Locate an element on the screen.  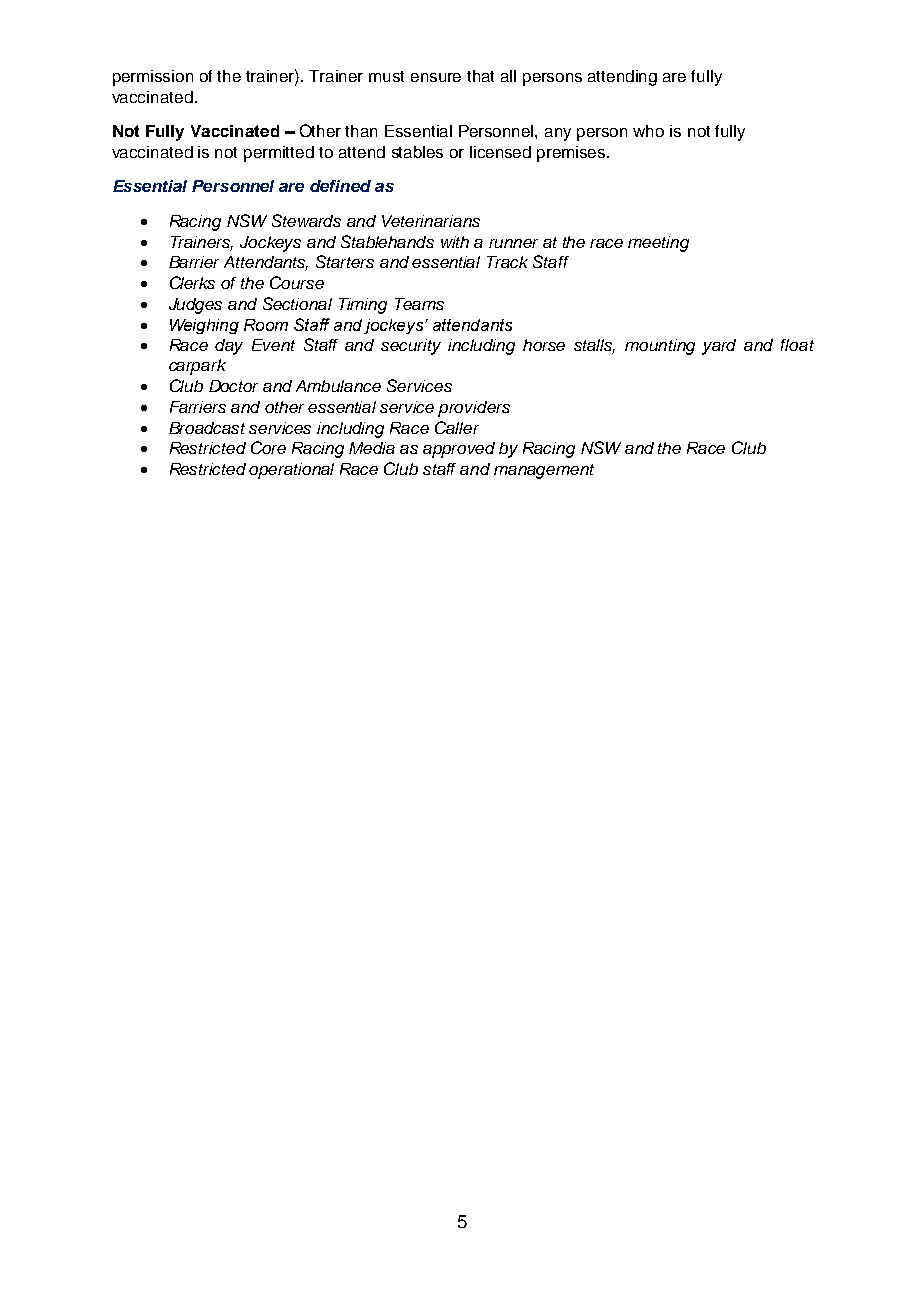
Stewards is located at coordinates (306, 220).
